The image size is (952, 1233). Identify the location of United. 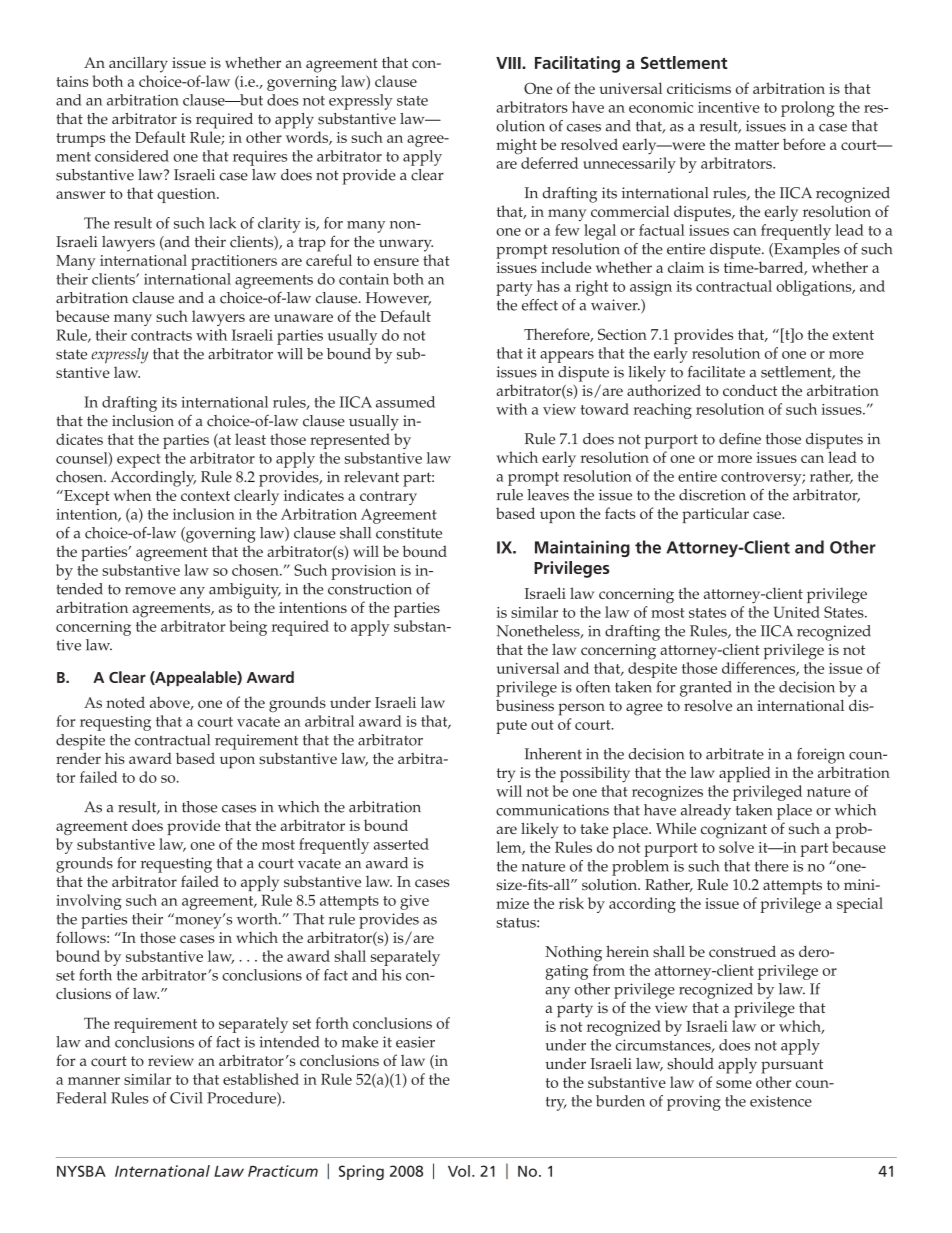
(797, 612).
